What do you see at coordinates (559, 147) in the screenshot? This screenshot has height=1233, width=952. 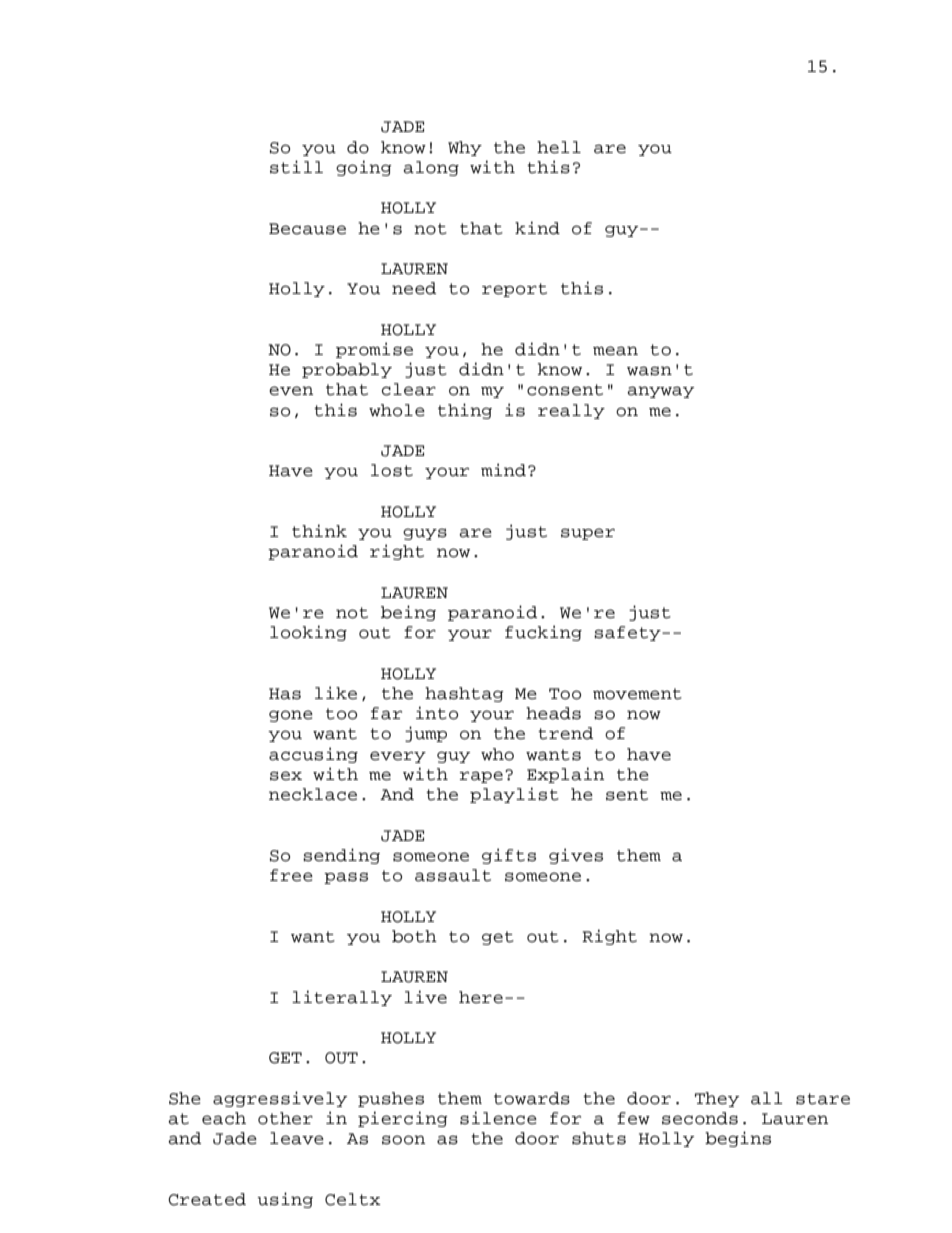 I see `hell` at bounding box center [559, 147].
